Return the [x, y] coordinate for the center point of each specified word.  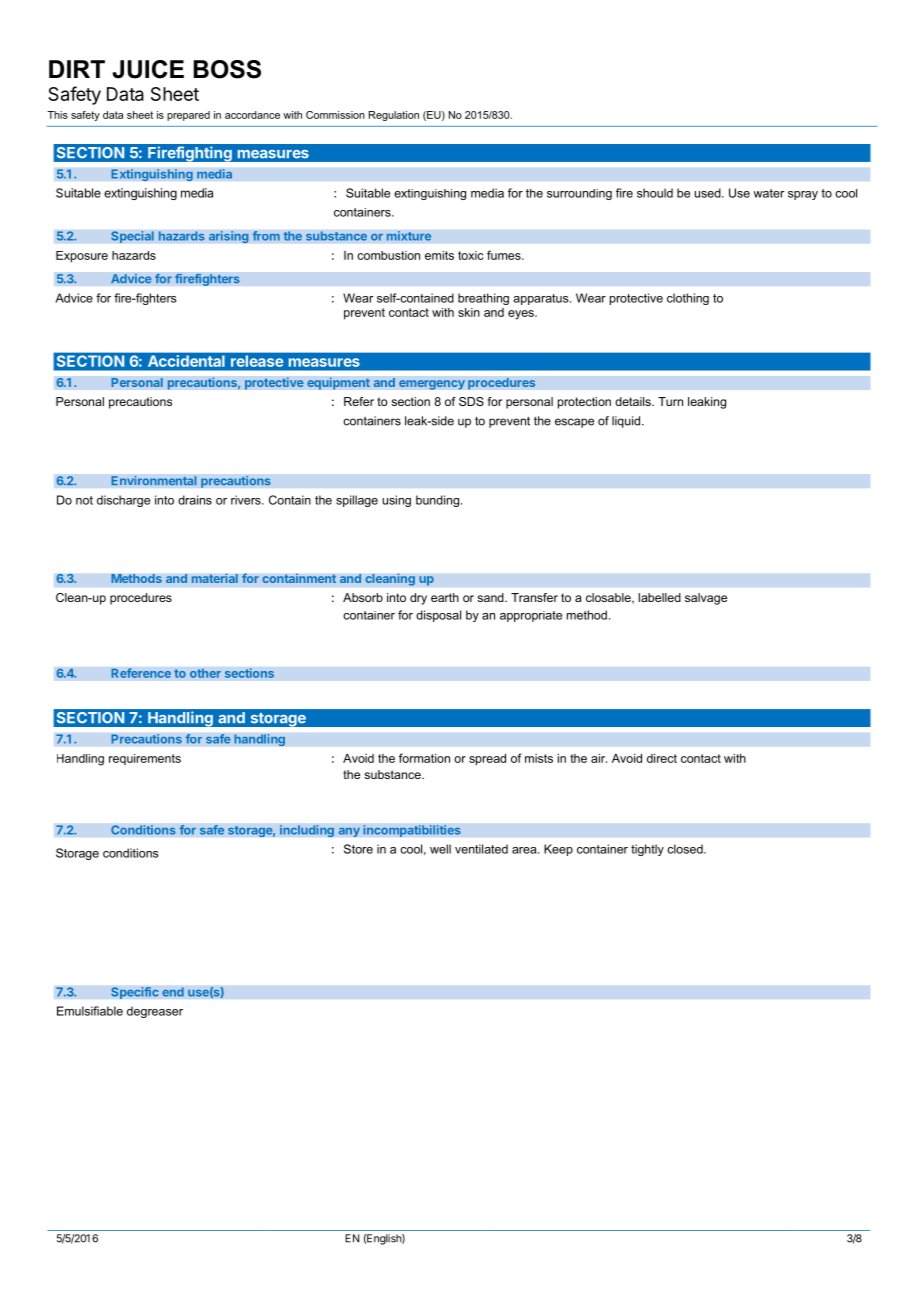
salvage [706, 599]
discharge [123, 501]
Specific [135, 993]
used [708, 193]
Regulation [394, 116]
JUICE [148, 69]
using [396, 501]
